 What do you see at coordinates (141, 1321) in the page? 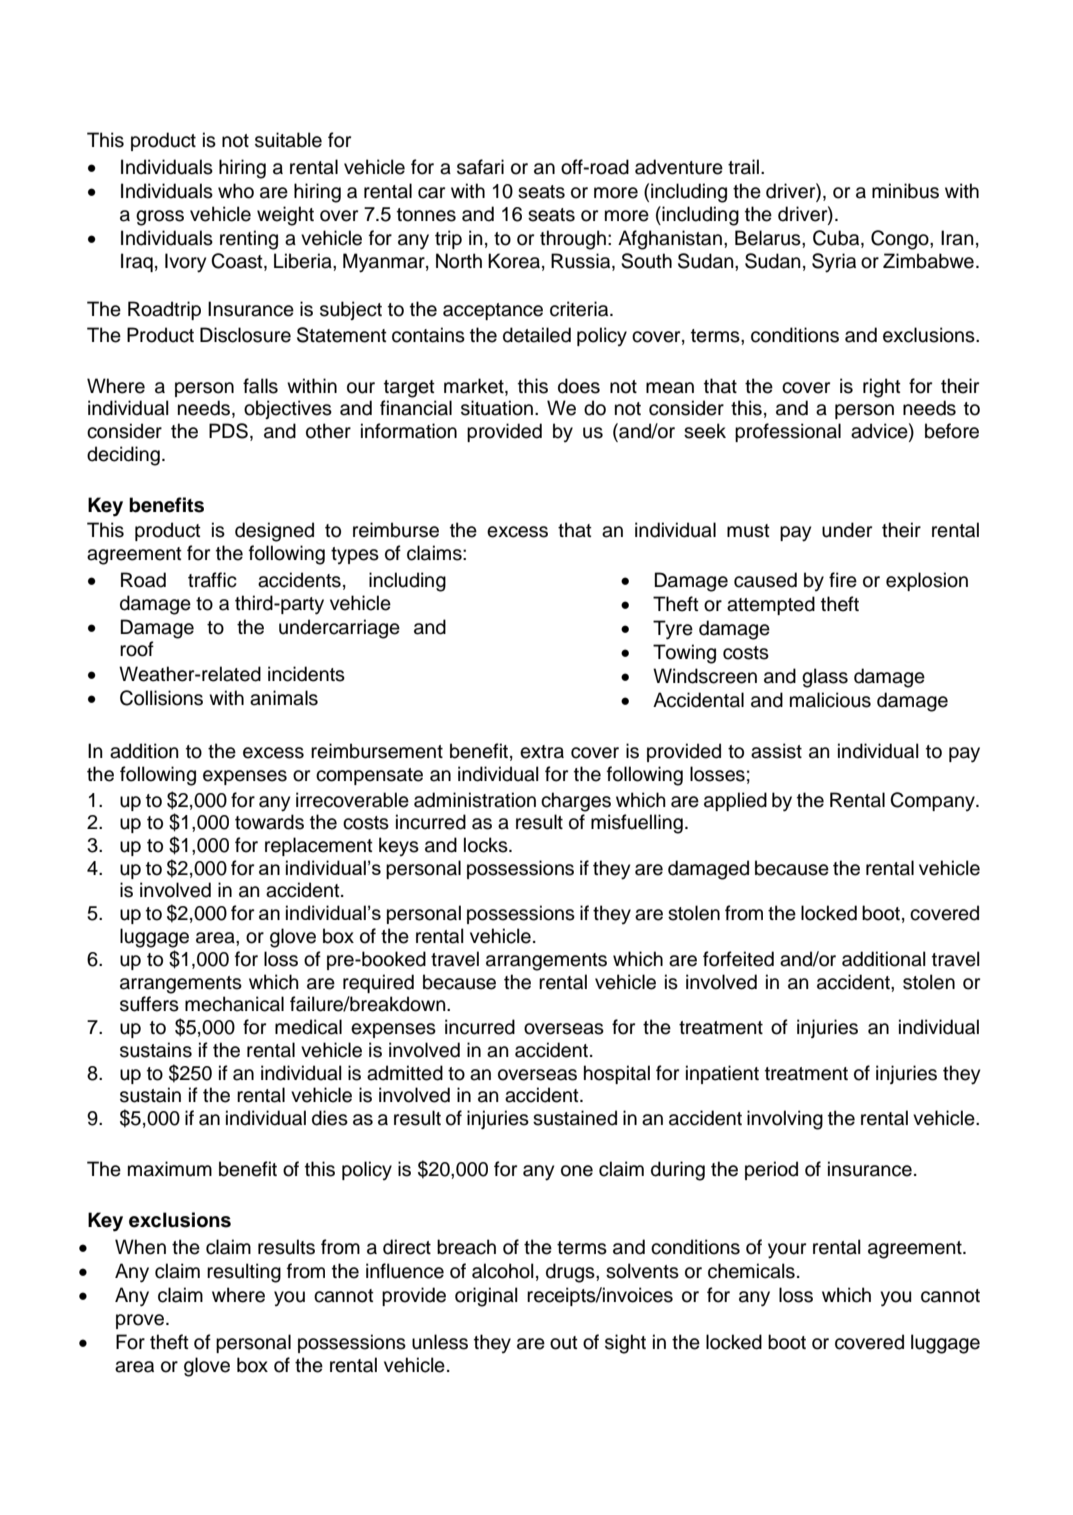
I see `prove` at bounding box center [141, 1321].
